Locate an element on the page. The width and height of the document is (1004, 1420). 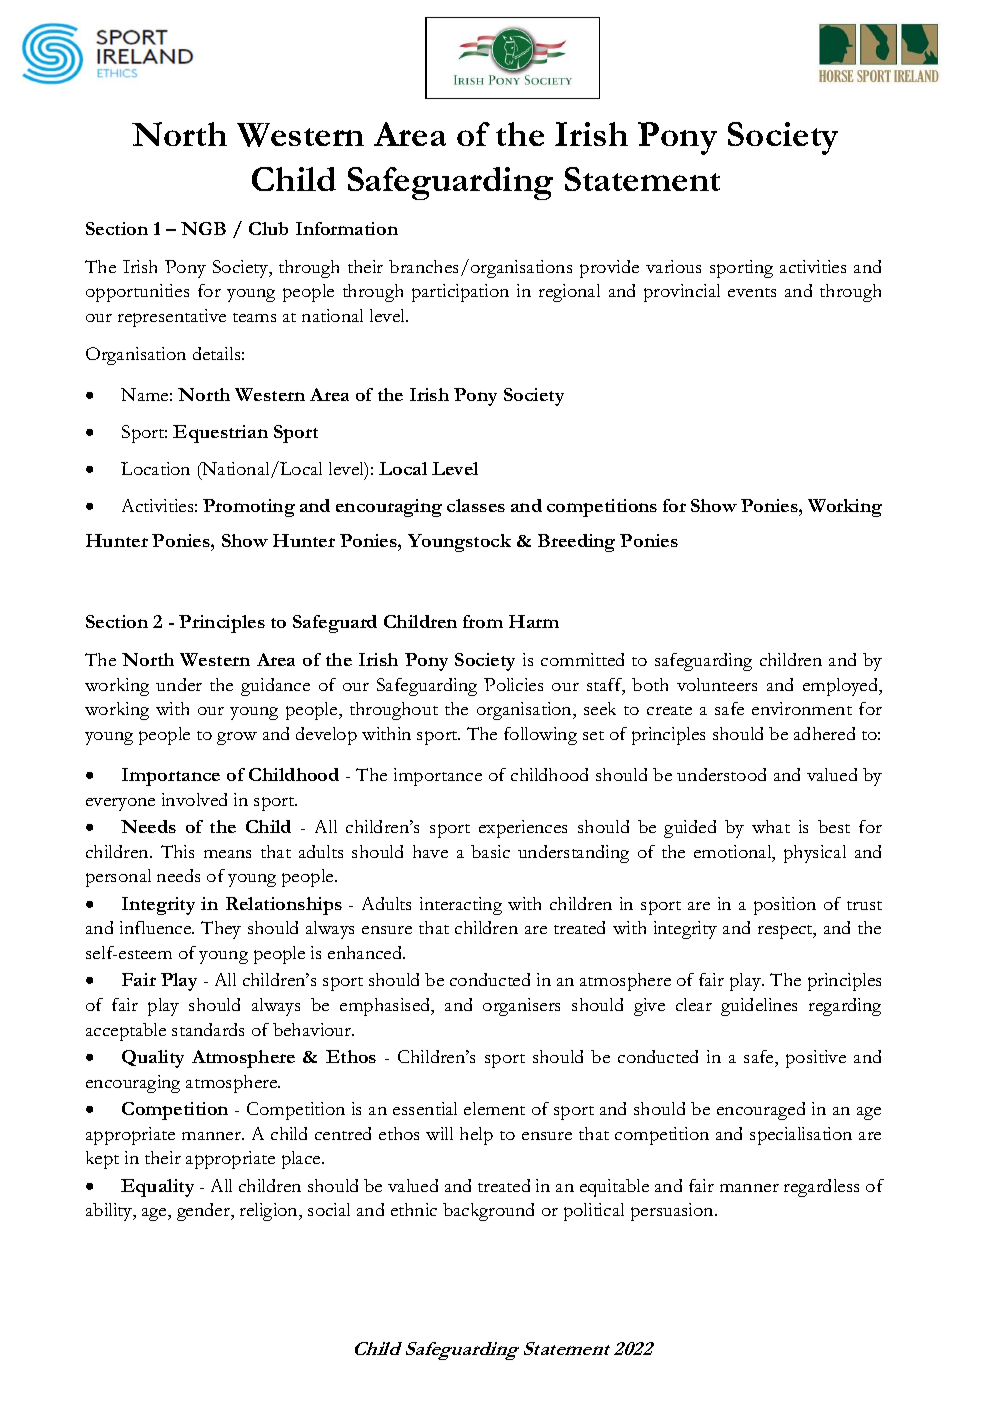
participation is located at coordinates (460, 293).
